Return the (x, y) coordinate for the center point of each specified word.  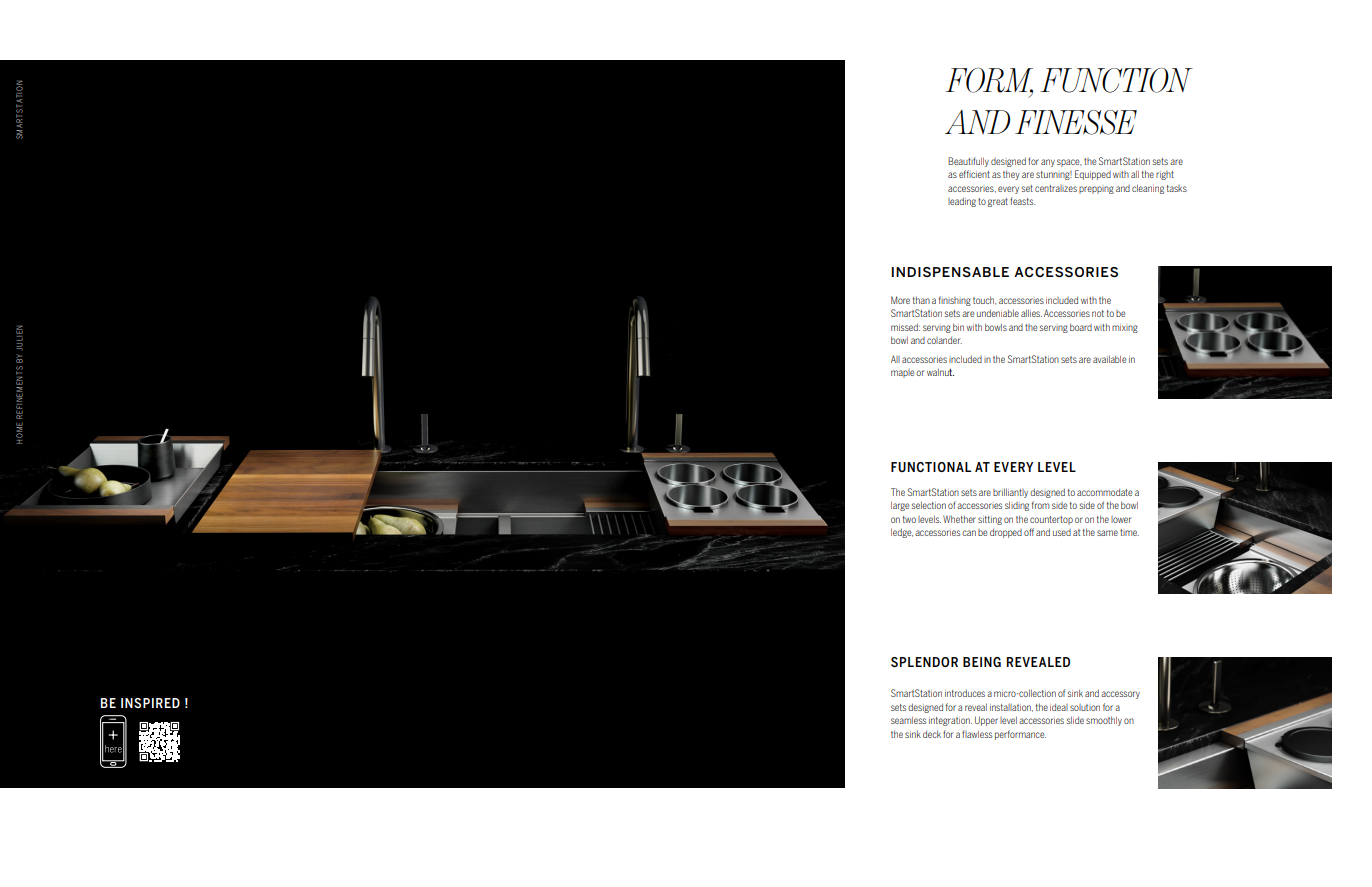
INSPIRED (150, 703)
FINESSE (1076, 122)
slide (1075, 720)
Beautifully (968, 162)
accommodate (1104, 492)
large (900, 506)
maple (902, 373)
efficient (974, 174)
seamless (908, 720)
